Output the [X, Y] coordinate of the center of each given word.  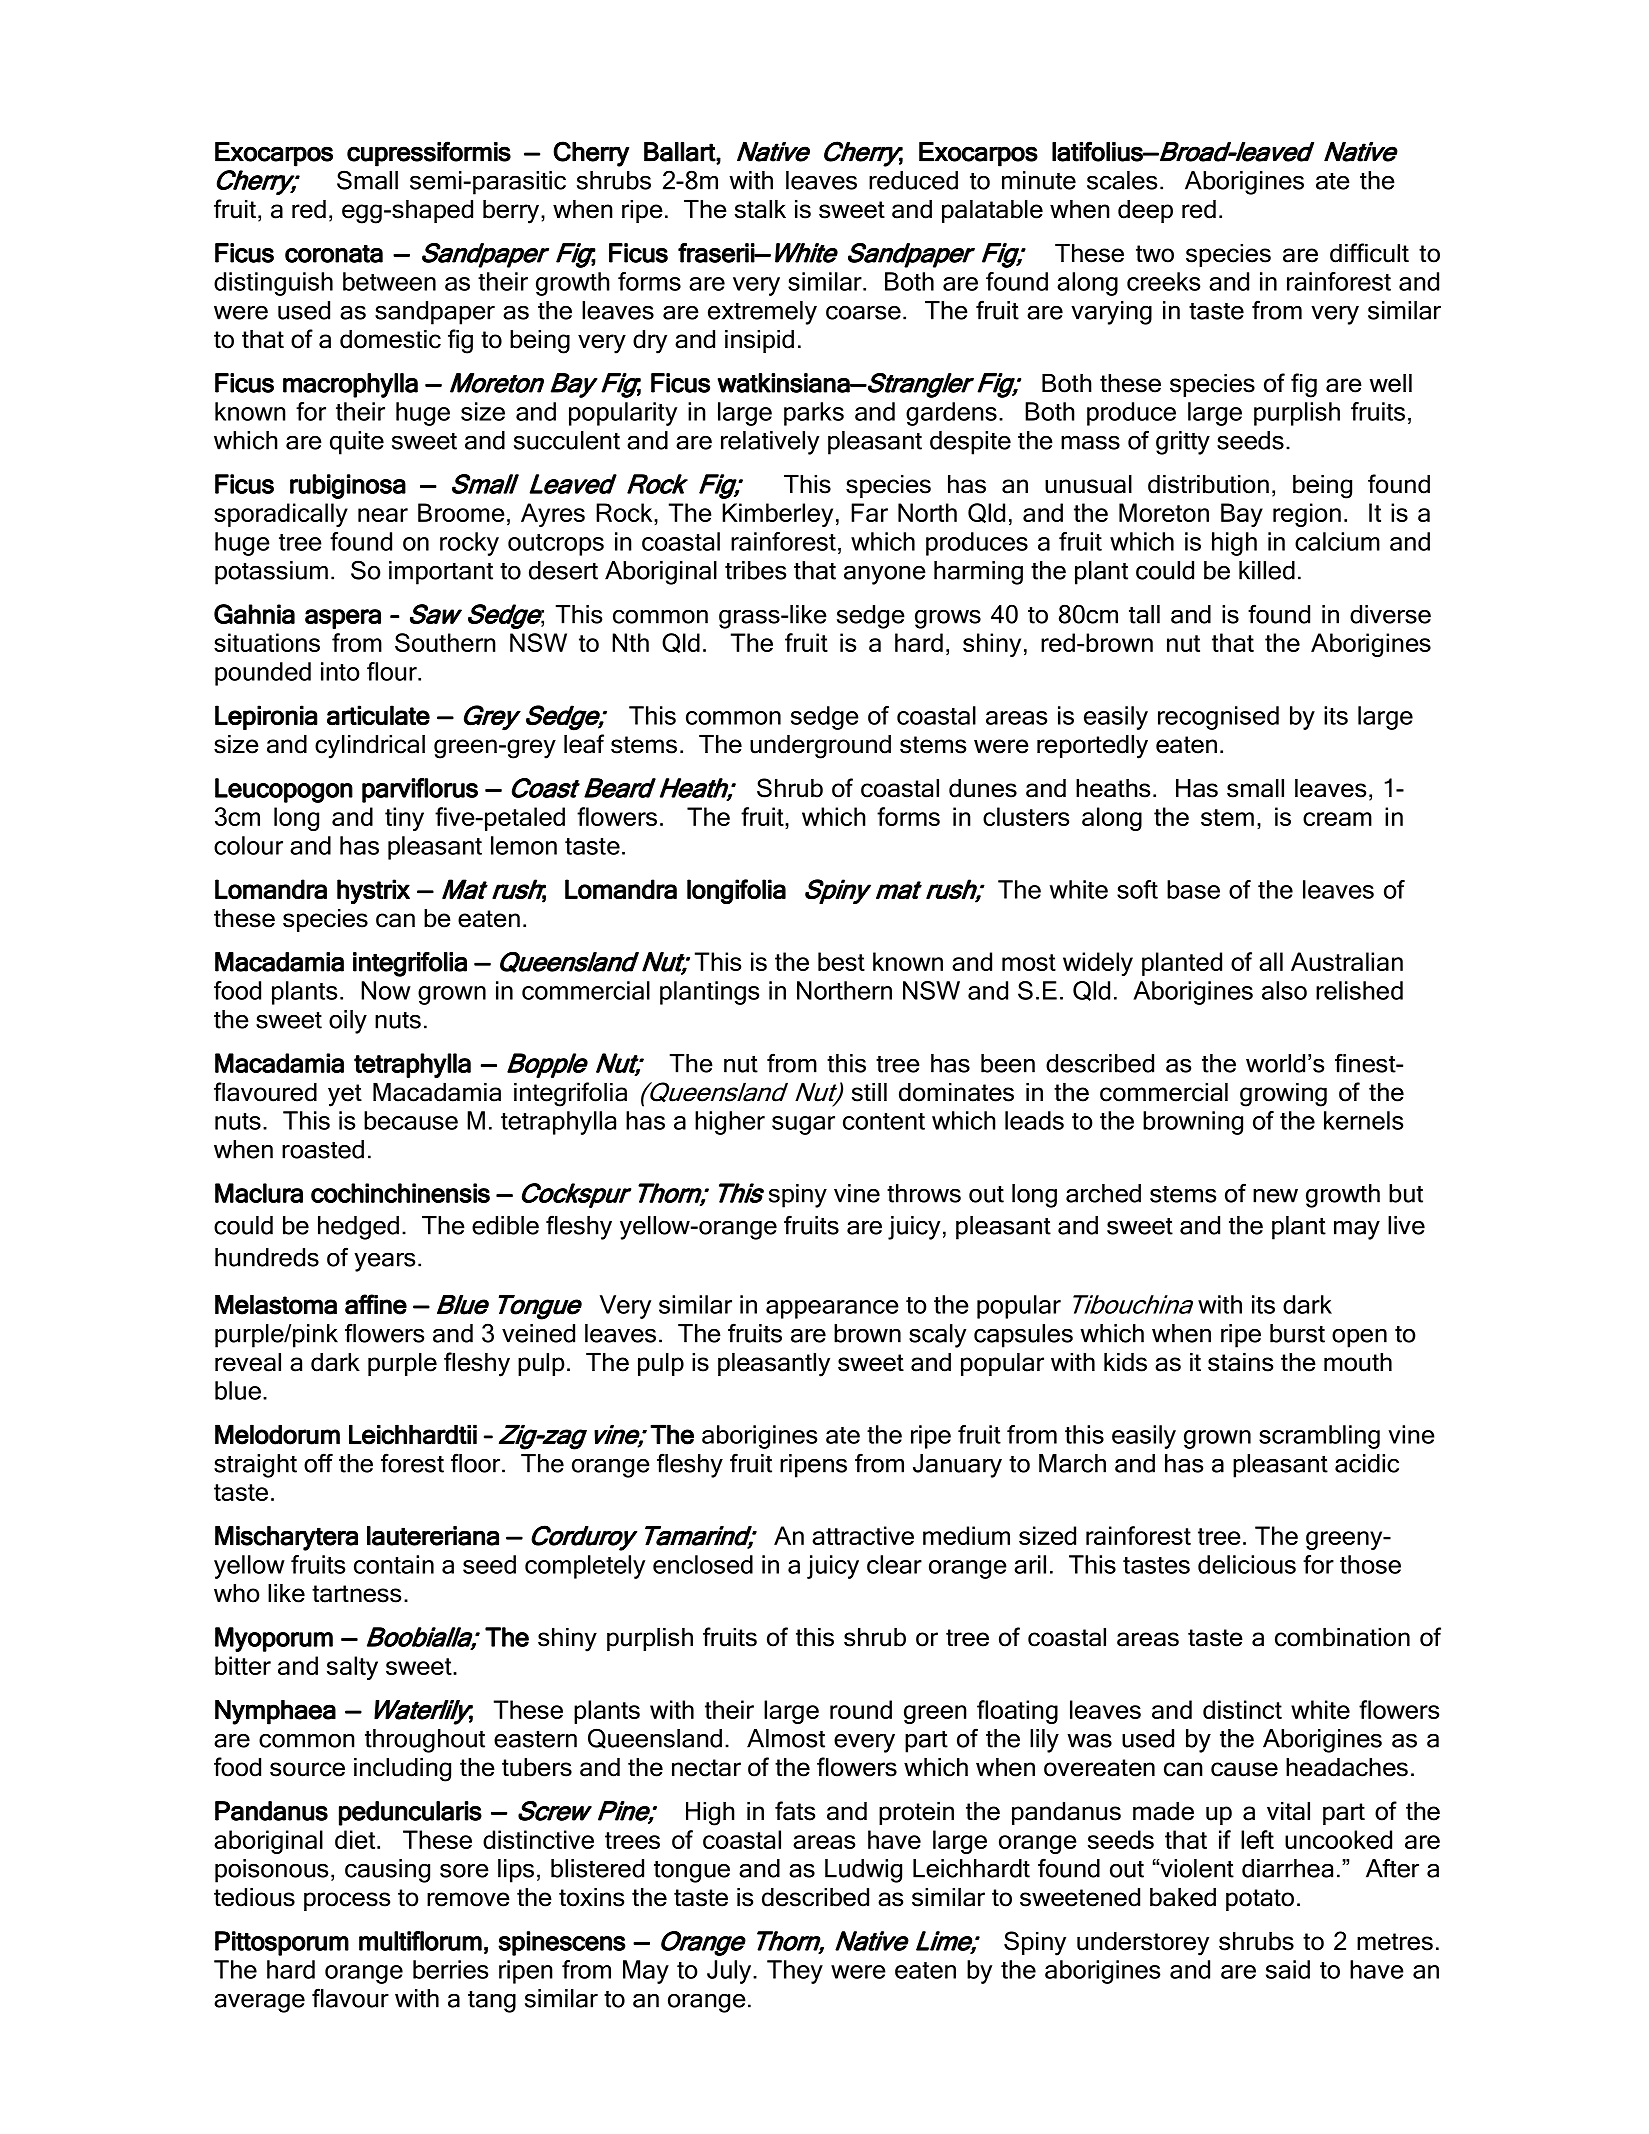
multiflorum [420, 1941]
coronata [334, 254]
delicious [1247, 1564]
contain [394, 1564]
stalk [760, 209]
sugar [803, 1125]
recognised [1218, 718]
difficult [1369, 253]
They [795, 1972]
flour [393, 671]
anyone [885, 575]
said [1288, 1969]
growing [1283, 1095]
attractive [863, 1535]
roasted [323, 1149]
